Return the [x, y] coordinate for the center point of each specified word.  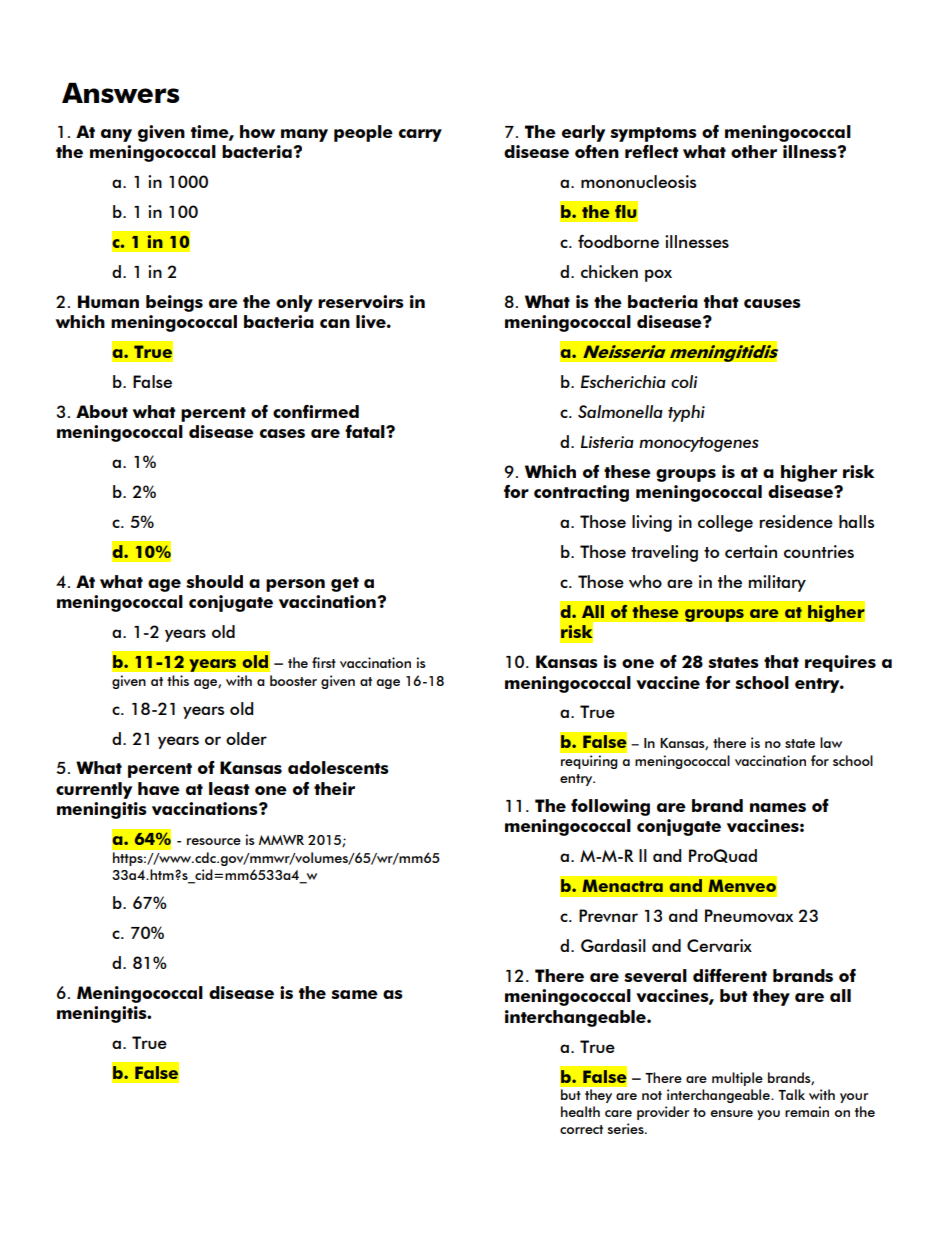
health [580, 1111]
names [778, 807]
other [754, 151]
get [345, 584]
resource [214, 841]
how [257, 131]
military [777, 583]
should [214, 581]
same [354, 994]
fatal [366, 431]
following [610, 807]
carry [420, 135]
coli [684, 381]
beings [174, 303]
